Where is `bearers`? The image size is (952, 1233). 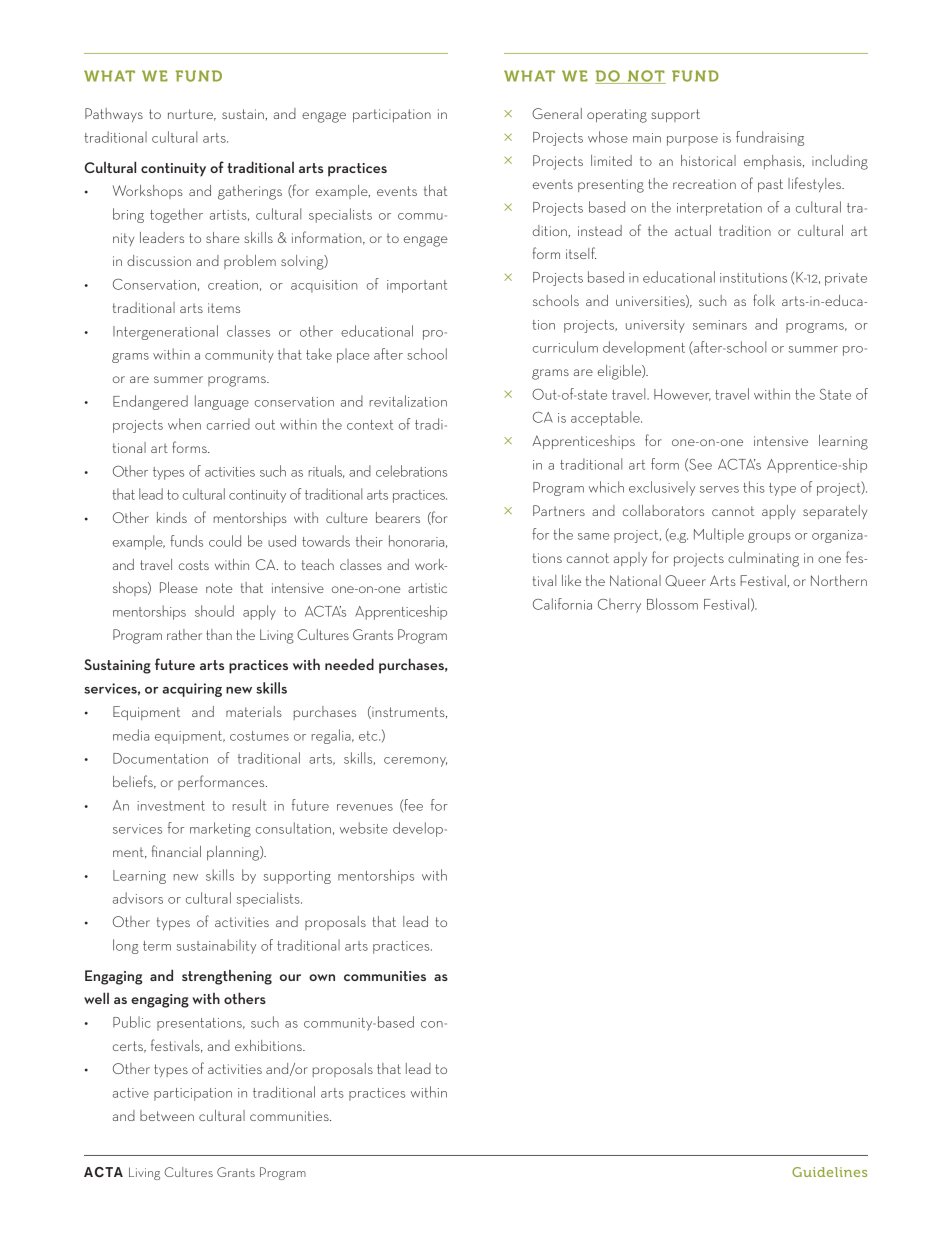
bearers is located at coordinates (398, 517).
